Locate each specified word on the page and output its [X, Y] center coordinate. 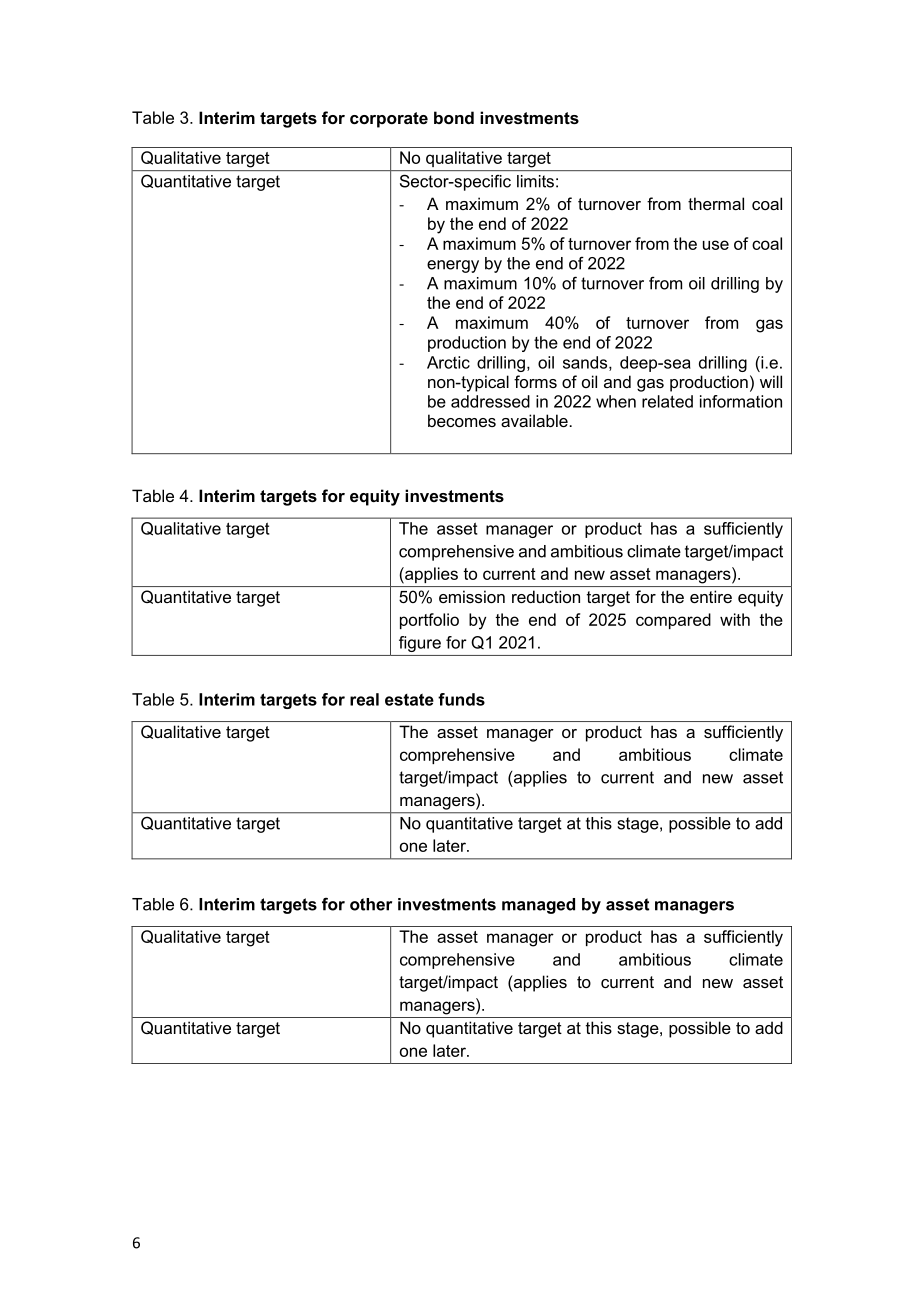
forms [535, 381]
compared [673, 621]
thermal [716, 203]
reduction [546, 596]
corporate [389, 120]
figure [420, 644]
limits [535, 181]
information [741, 401]
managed [538, 906]
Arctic [448, 362]
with [735, 619]
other [371, 904]
